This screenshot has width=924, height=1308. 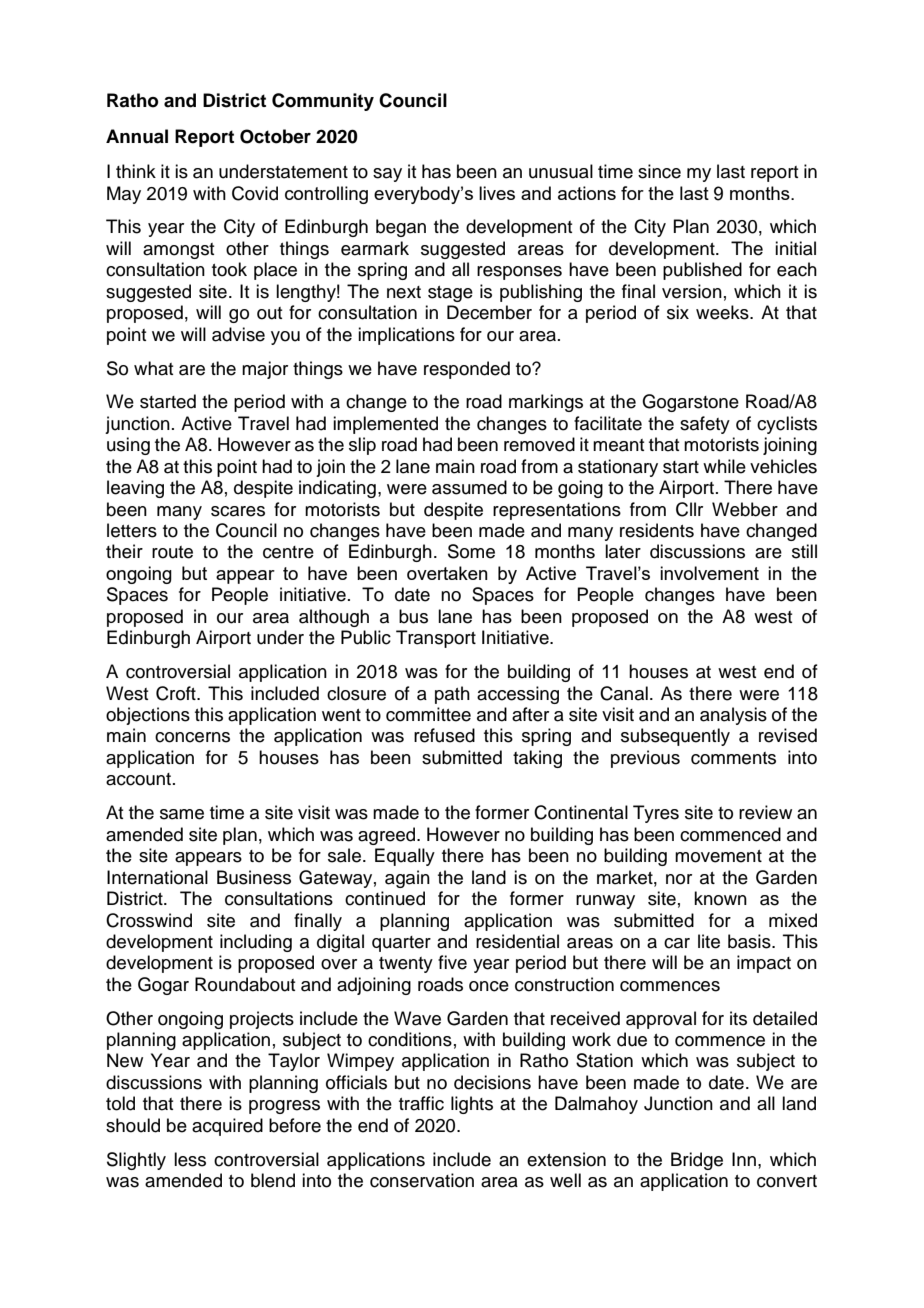 What do you see at coordinates (659, 171) in the screenshot?
I see `since` at bounding box center [659, 171].
